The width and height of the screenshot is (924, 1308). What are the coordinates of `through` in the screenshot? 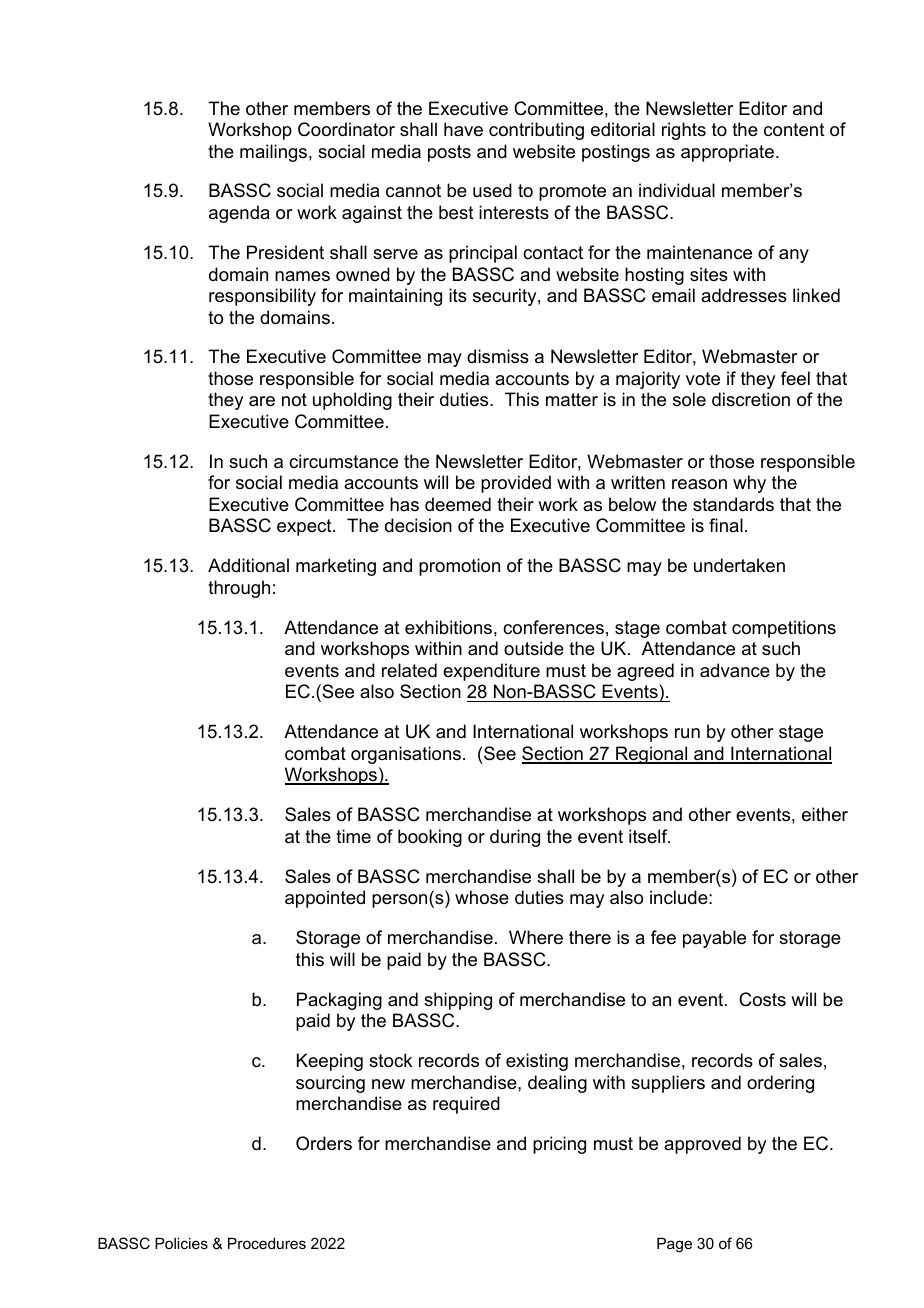 It's located at (239, 589).
